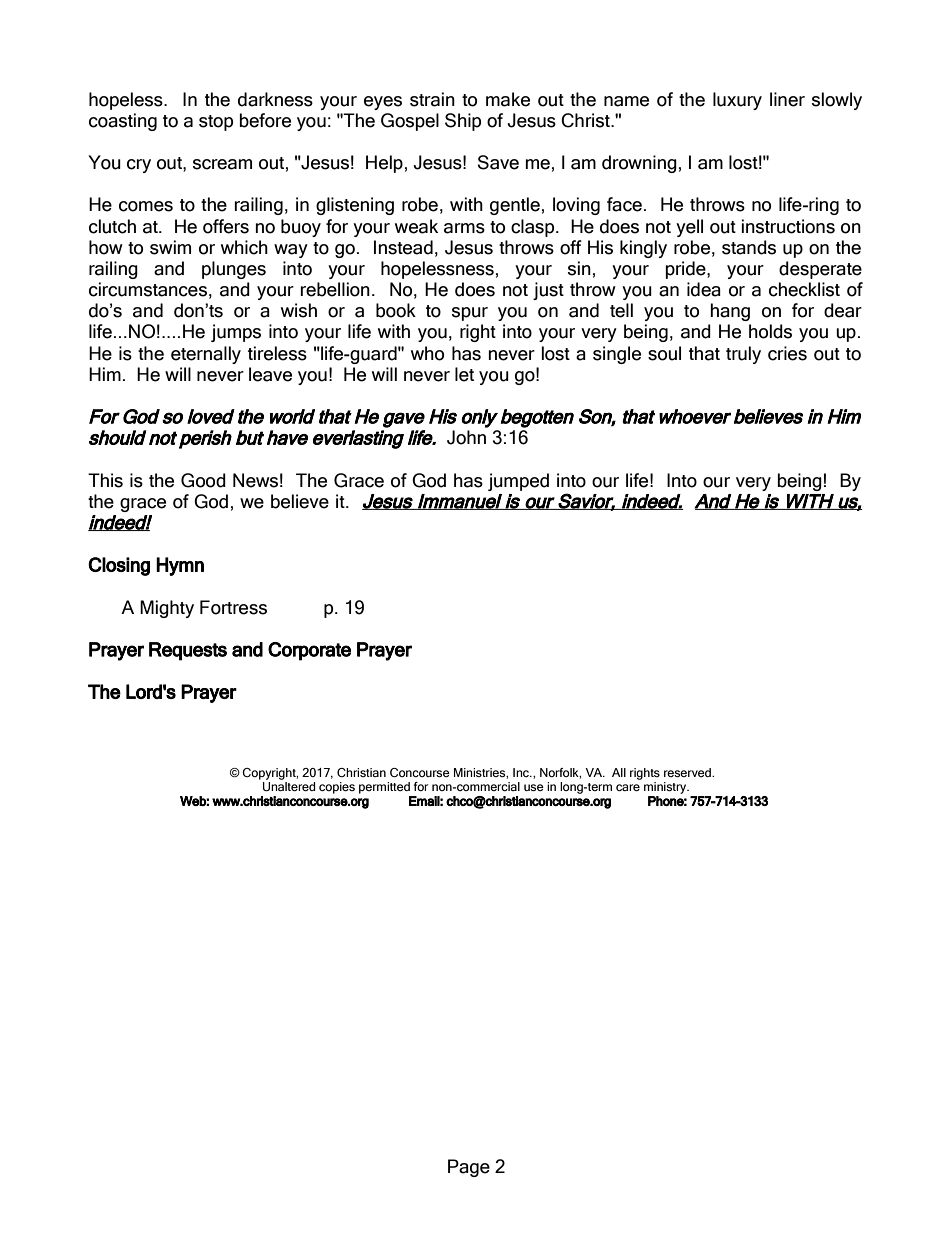  Describe the element at coordinates (463, 122) in the image. I see `Ship` at that location.
